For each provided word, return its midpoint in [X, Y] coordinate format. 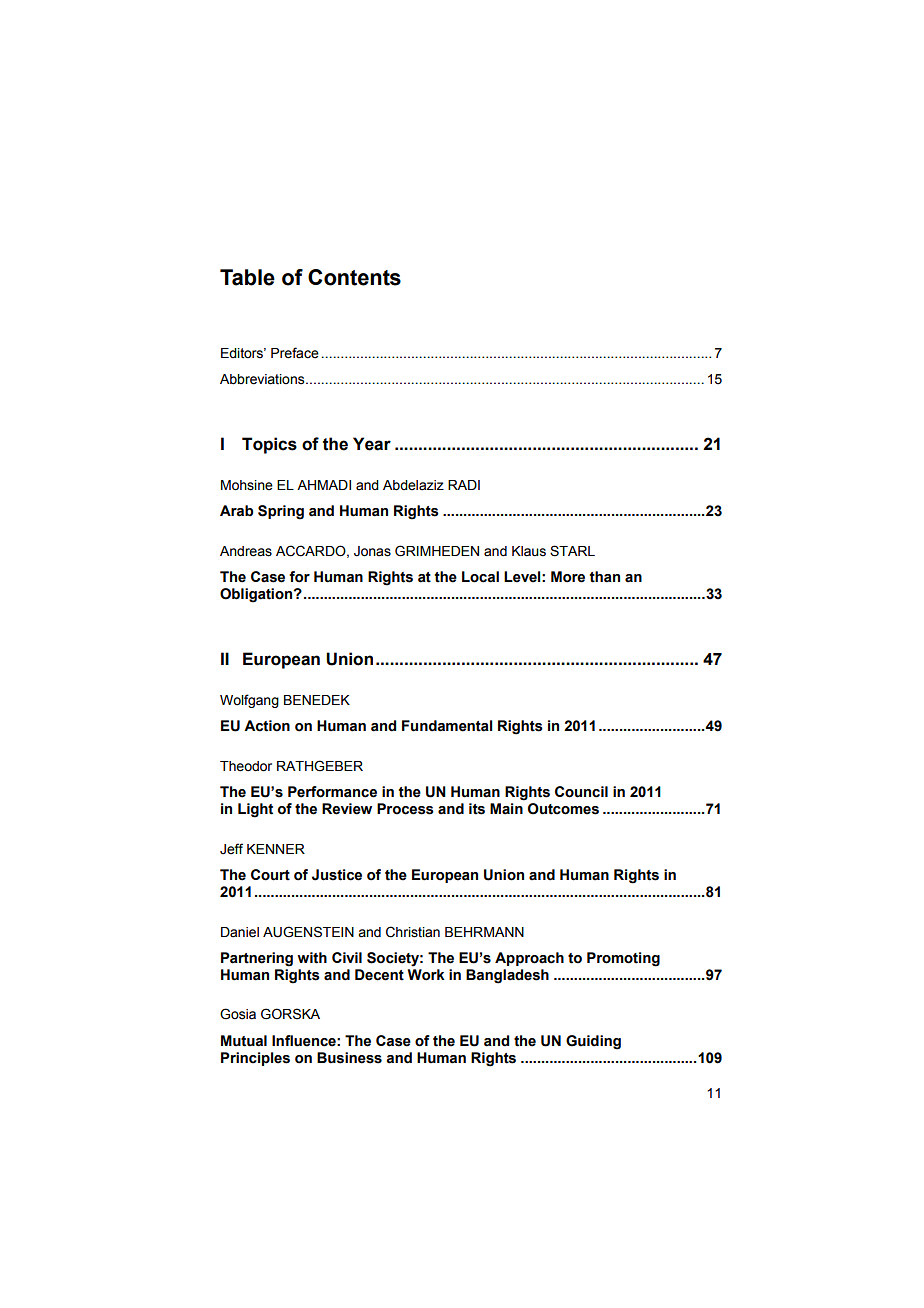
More [568, 577]
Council [581, 792]
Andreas [246, 551]
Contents [354, 277]
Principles [255, 1059]
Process [405, 809]
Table [247, 277]
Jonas [372, 551]
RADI [464, 485]
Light [255, 810]
